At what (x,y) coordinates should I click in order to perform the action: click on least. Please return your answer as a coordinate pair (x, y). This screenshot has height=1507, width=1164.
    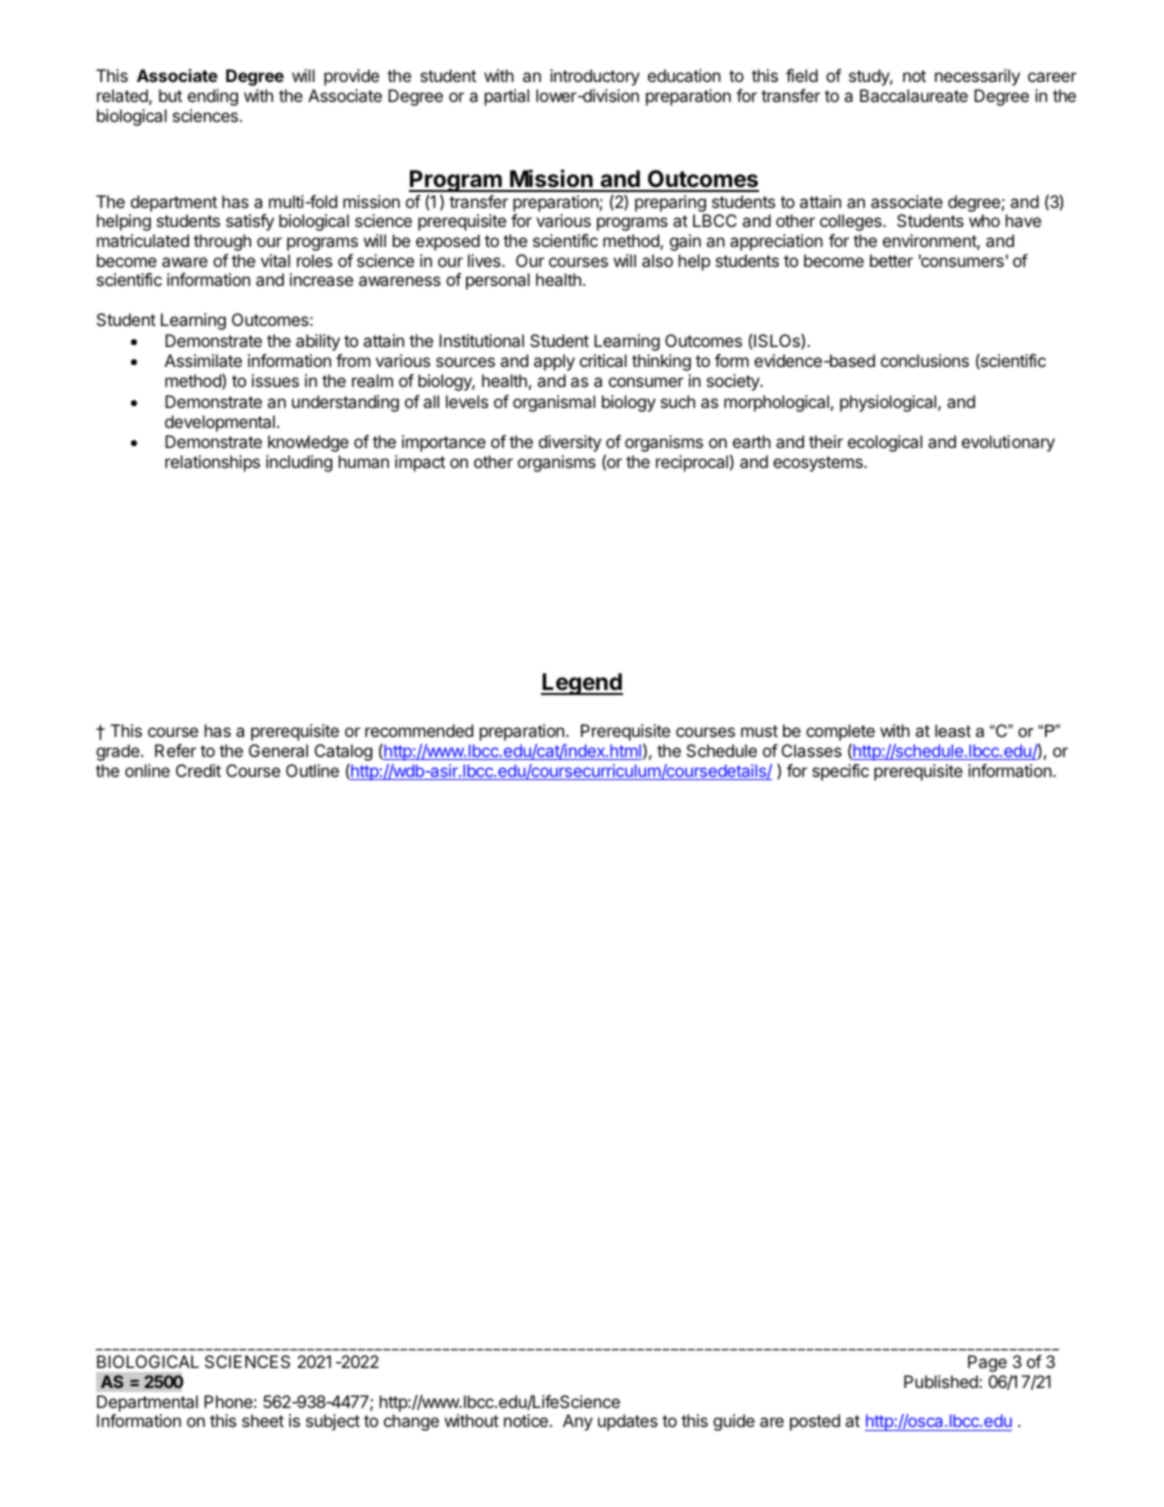
    Looking at the image, I should click on (953, 730).
